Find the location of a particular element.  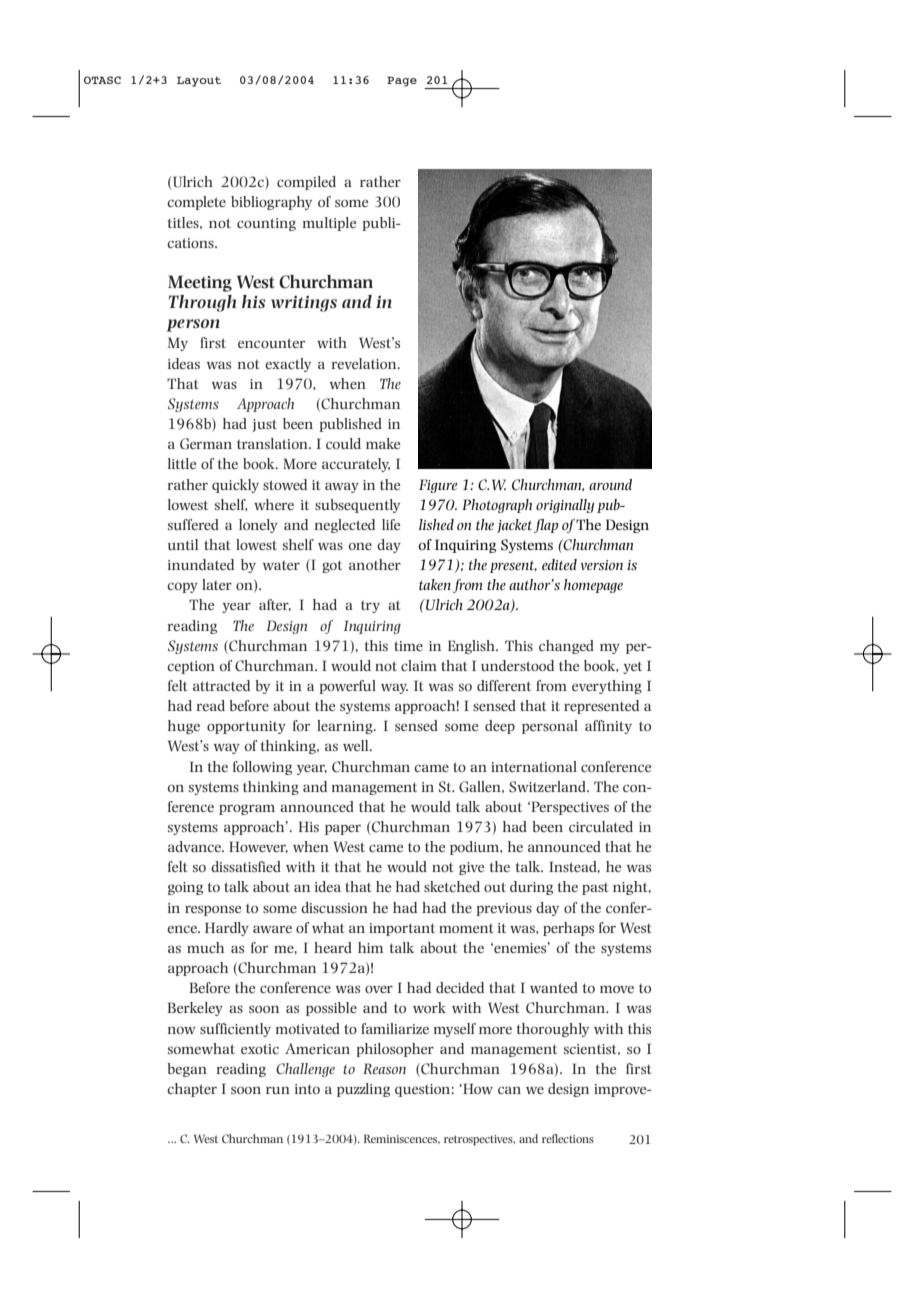

revelation is located at coordinates (365, 363).
